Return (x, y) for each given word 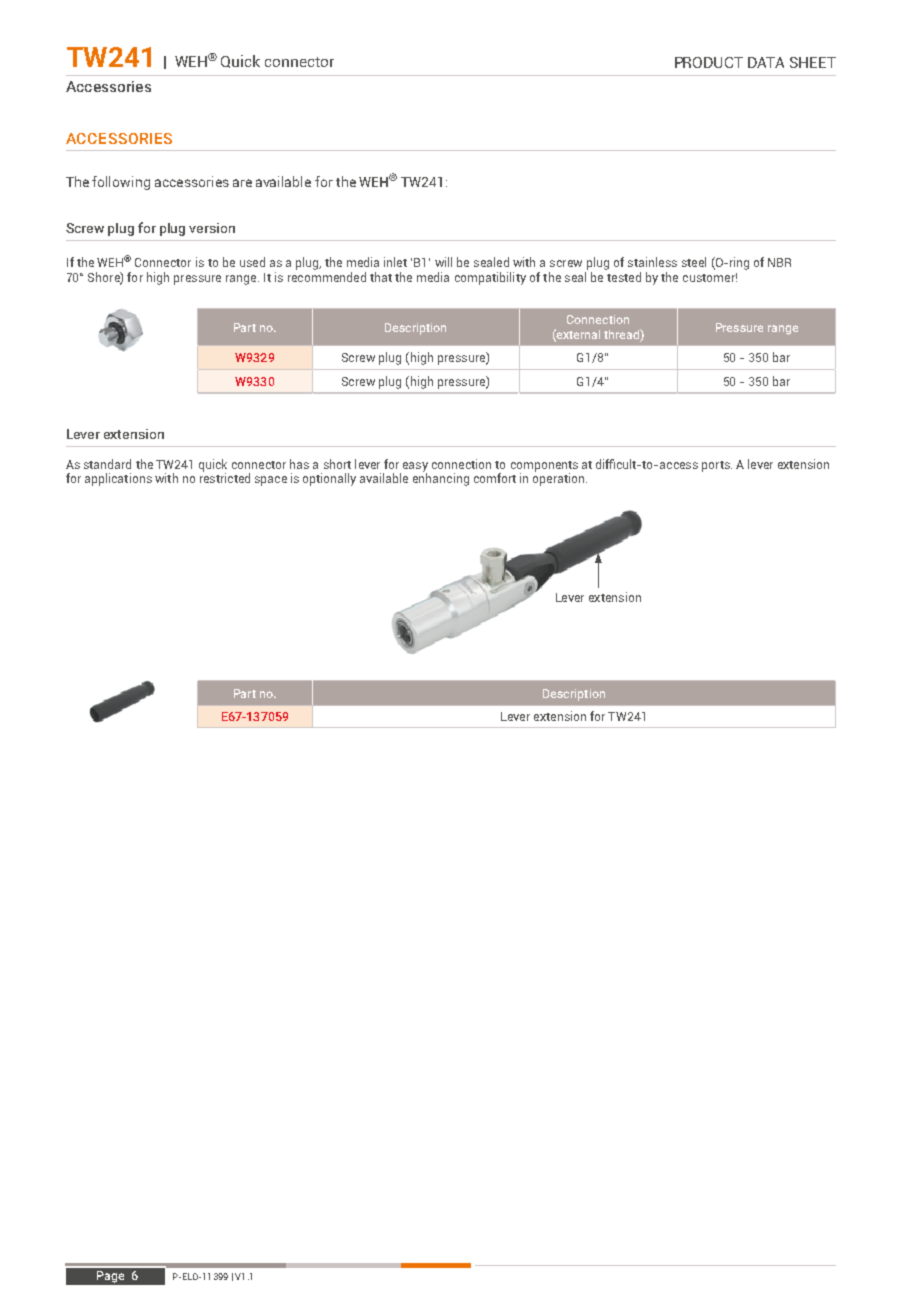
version (212, 228)
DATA (766, 62)
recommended (327, 275)
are (242, 183)
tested (623, 275)
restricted (225, 478)
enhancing (441, 479)
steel (694, 262)
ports (717, 466)
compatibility (490, 278)
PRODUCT (709, 62)
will (443, 262)
